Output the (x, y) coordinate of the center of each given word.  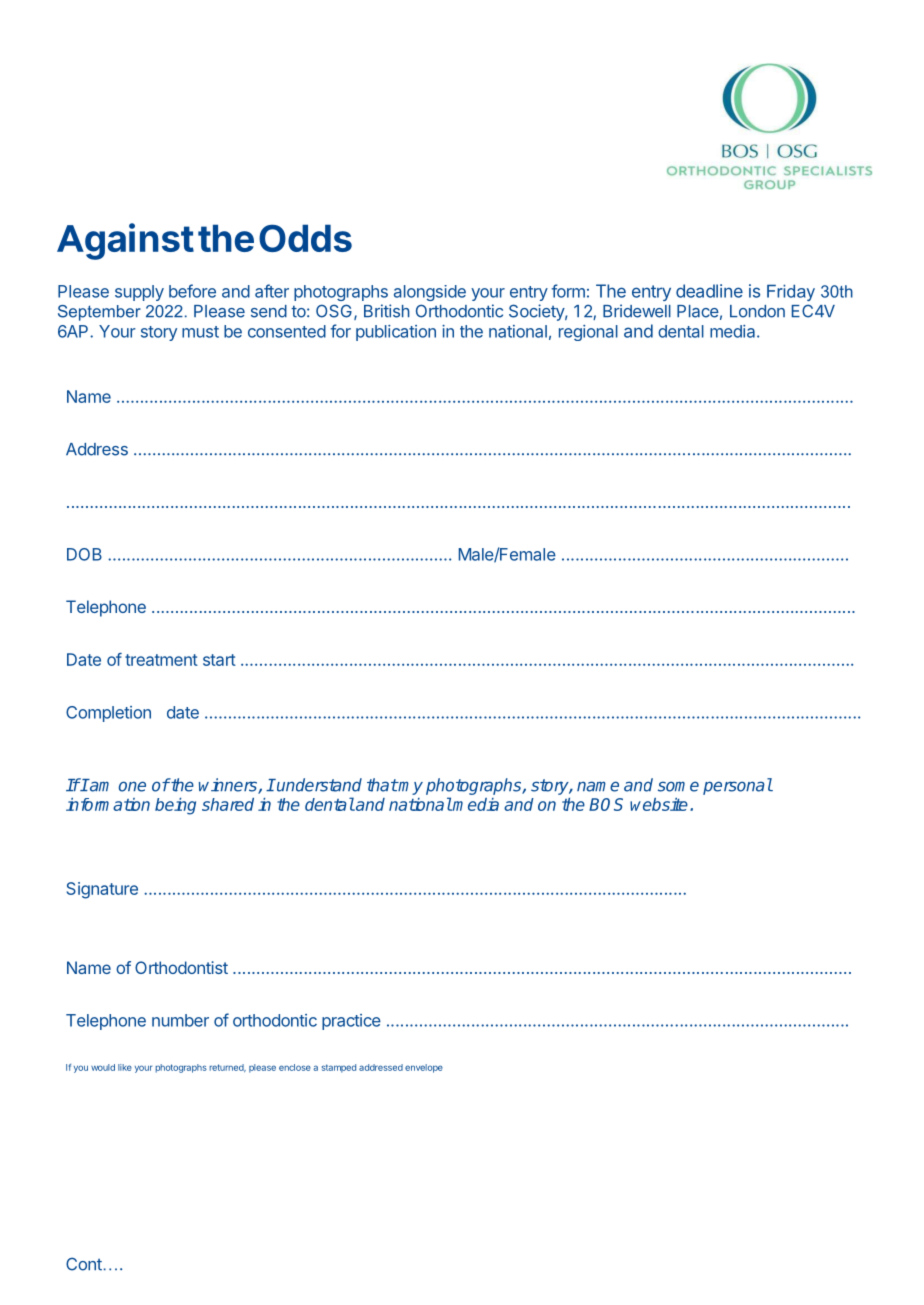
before (192, 291)
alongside (430, 293)
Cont (84, 1264)
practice (351, 1022)
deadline (709, 291)
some (678, 786)
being (175, 806)
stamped (339, 1068)
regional (588, 333)
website (659, 804)
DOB (84, 554)
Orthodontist (181, 967)
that (382, 785)
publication (396, 333)
